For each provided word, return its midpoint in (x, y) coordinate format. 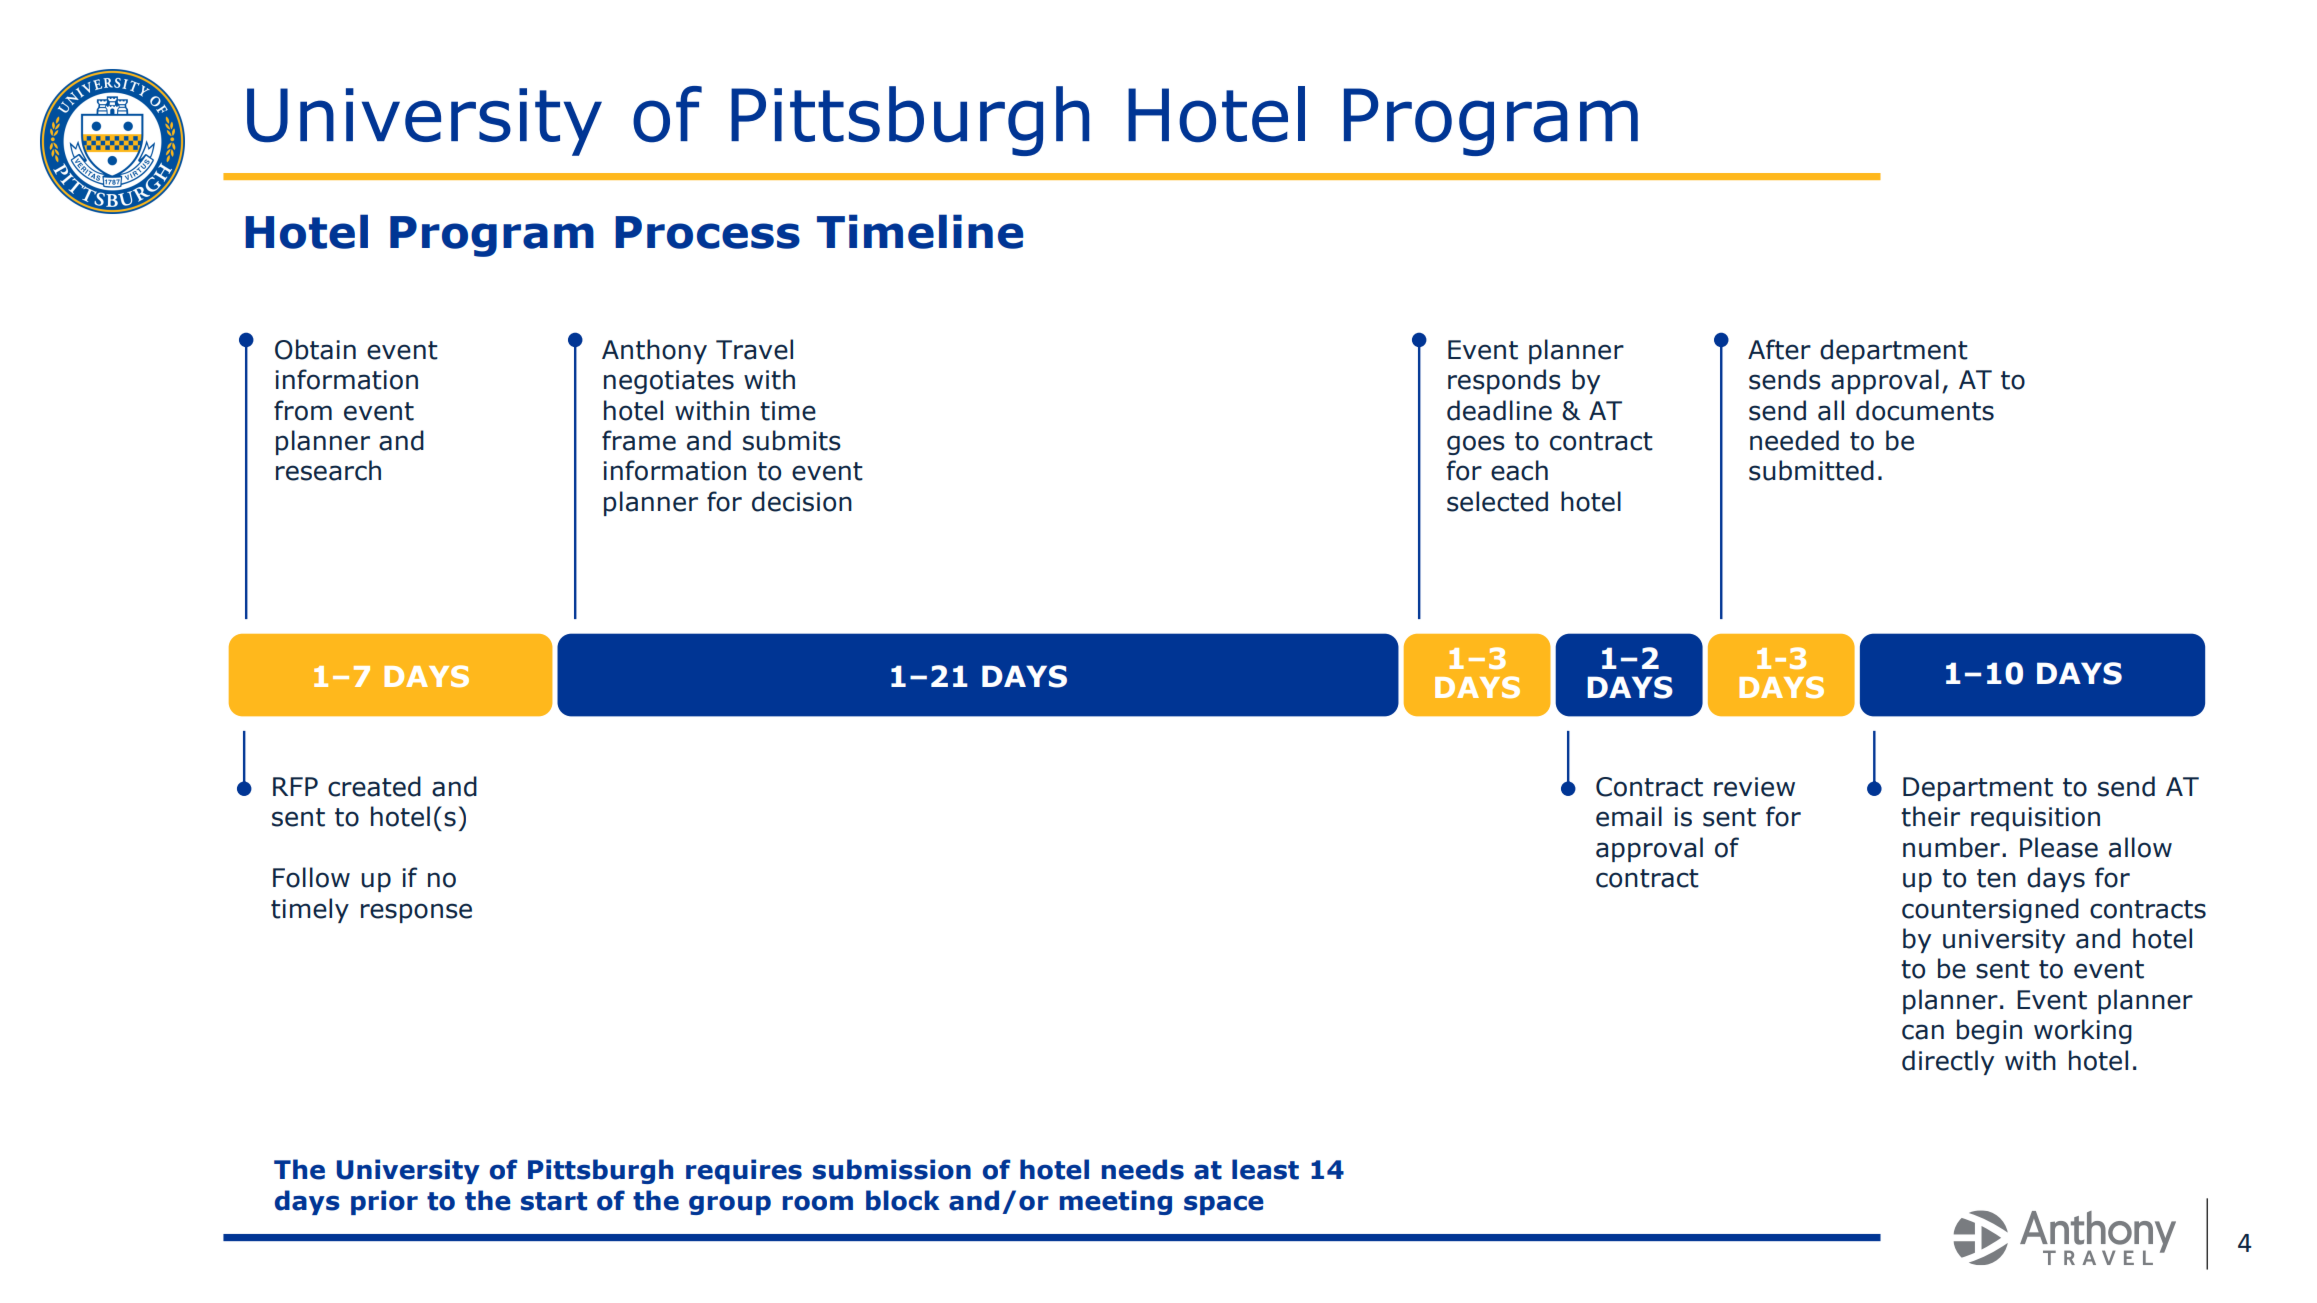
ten (1996, 878)
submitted (1811, 470)
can (1923, 1032)
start (554, 1201)
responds (1504, 381)
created (374, 786)
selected (1497, 501)
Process (707, 232)
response (416, 913)
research (328, 470)
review (1754, 787)
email (1629, 816)
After (1779, 349)
